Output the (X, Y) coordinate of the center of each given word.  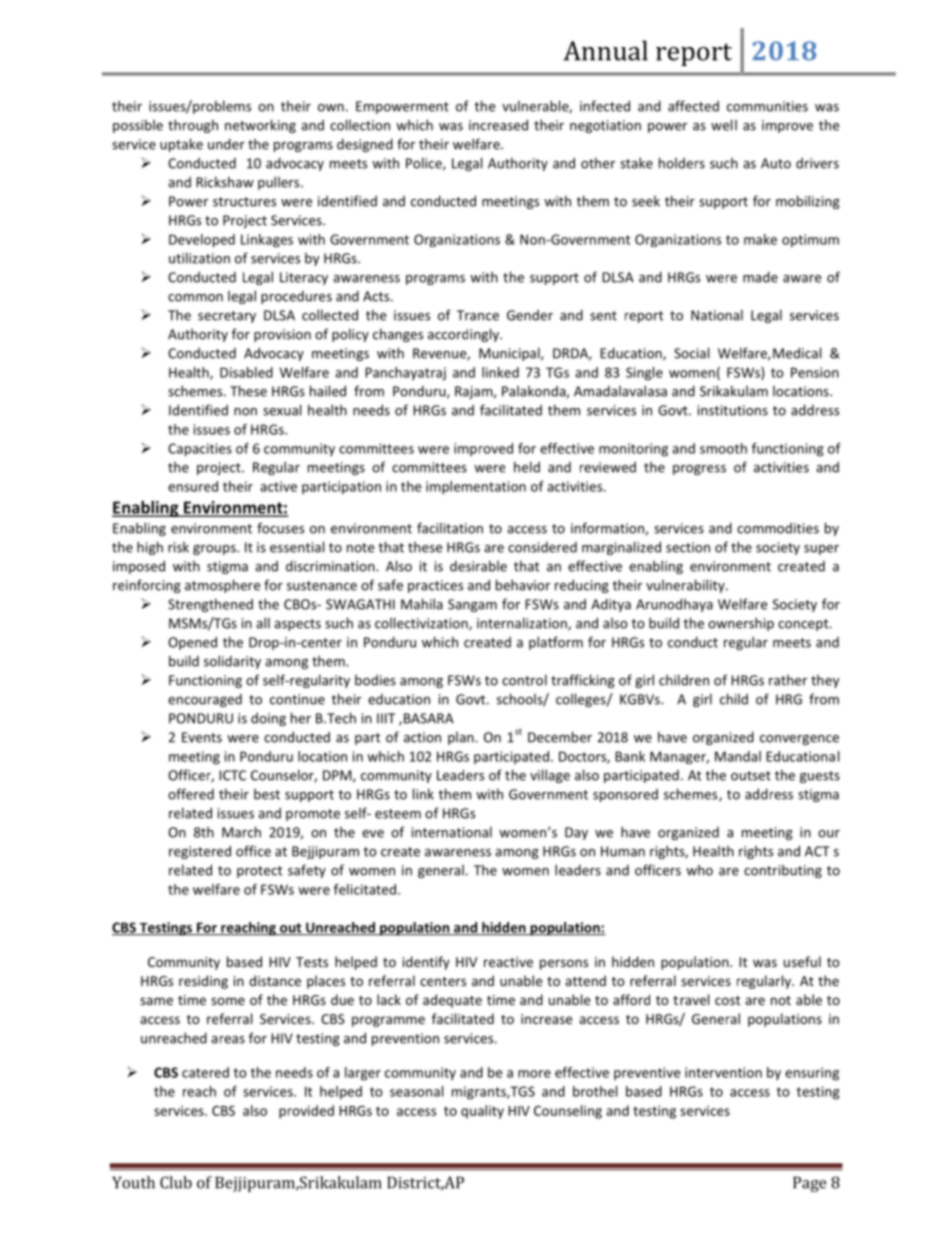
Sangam (472, 605)
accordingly (464, 335)
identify (426, 963)
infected (605, 106)
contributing (783, 871)
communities (767, 106)
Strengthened (210, 605)
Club (176, 1182)
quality (482, 1112)
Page (809, 1184)
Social (691, 353)
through (193, 126)
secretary (227, 317)
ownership (741, 624)
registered (200, 852)
